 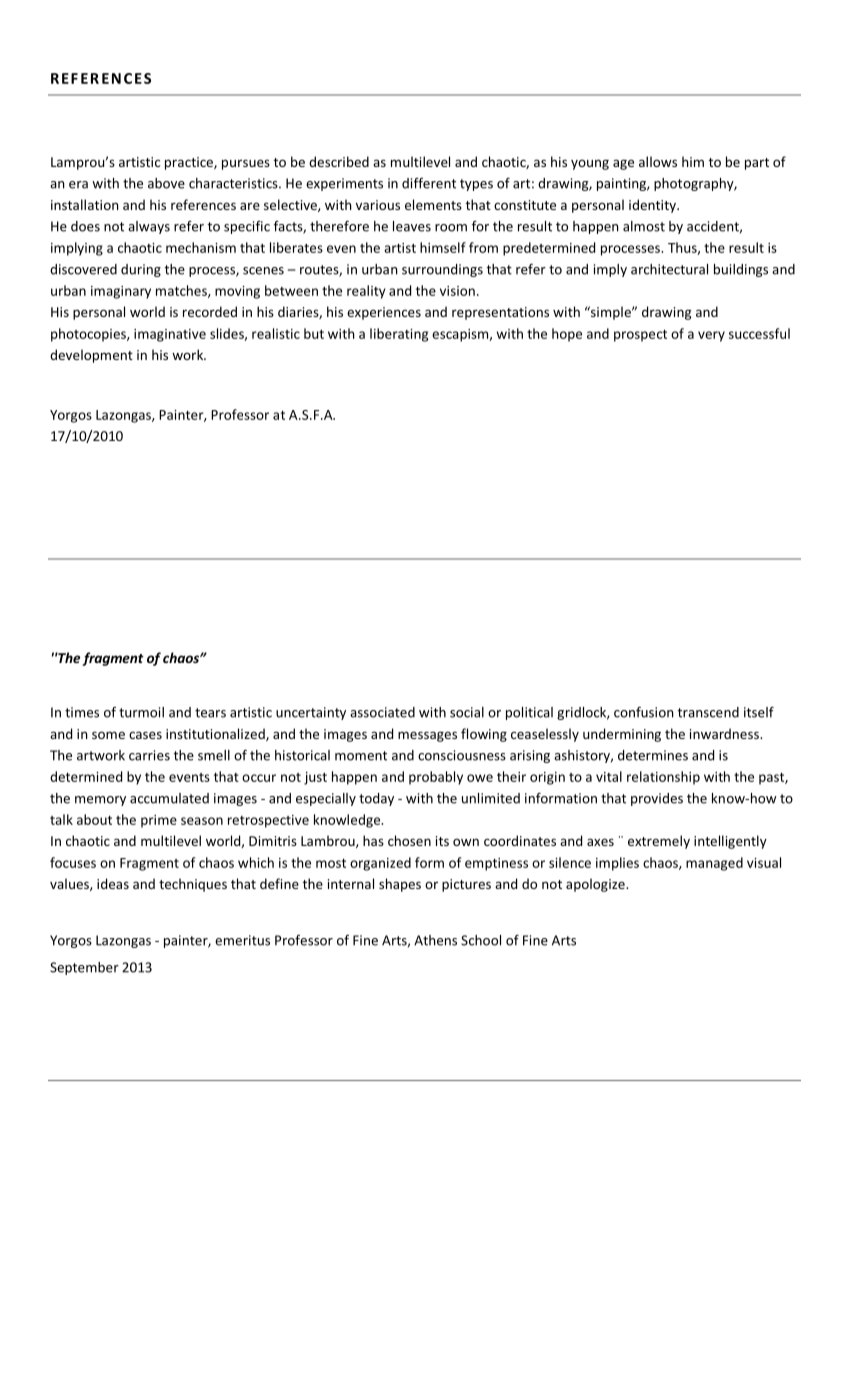 What do you see at coordinates (166, 183) in the page?
I see `above` at bounding box center [166, 183].
